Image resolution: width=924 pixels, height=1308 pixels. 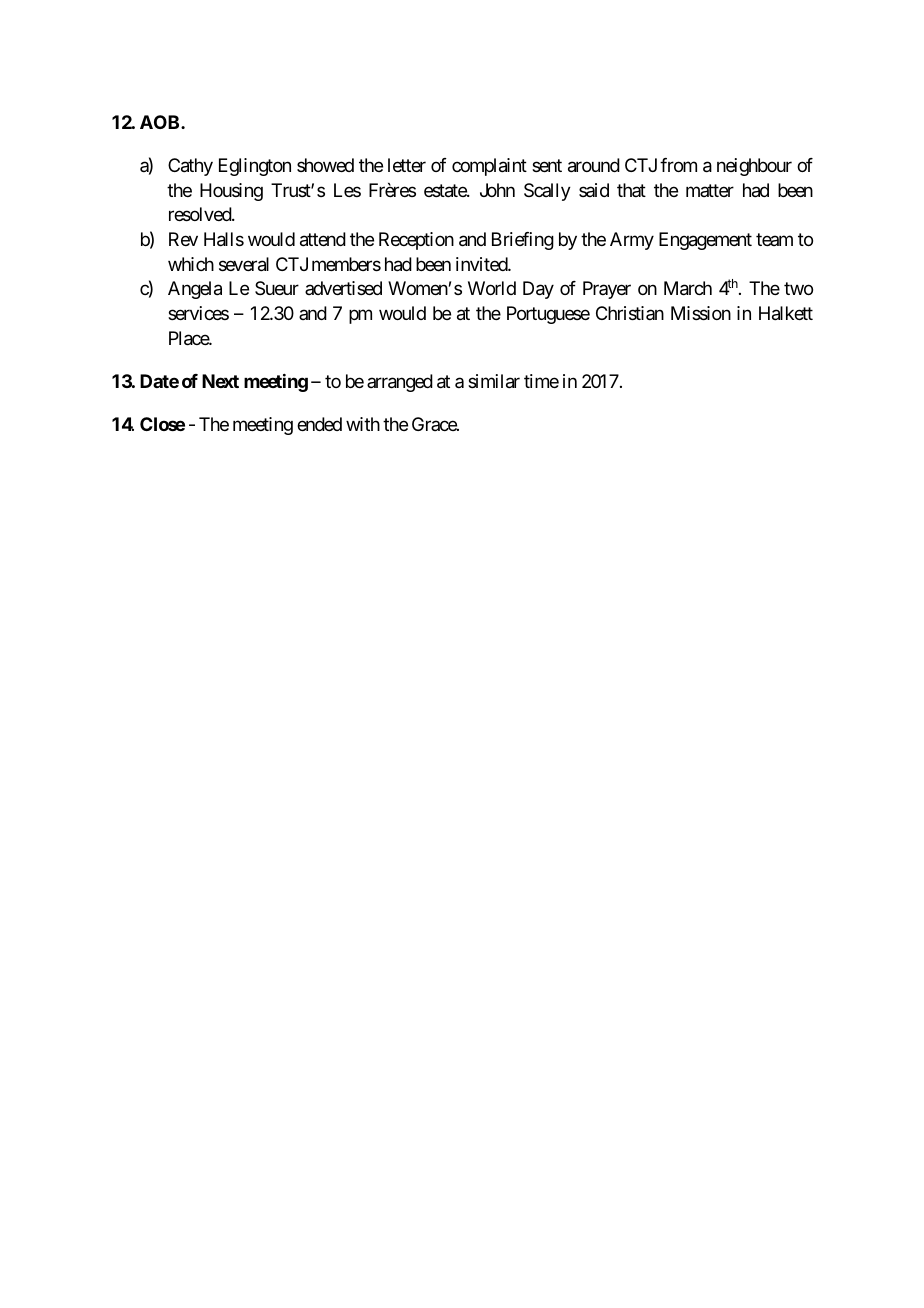 I want to click on AOB, so click(x=161, y=122).
